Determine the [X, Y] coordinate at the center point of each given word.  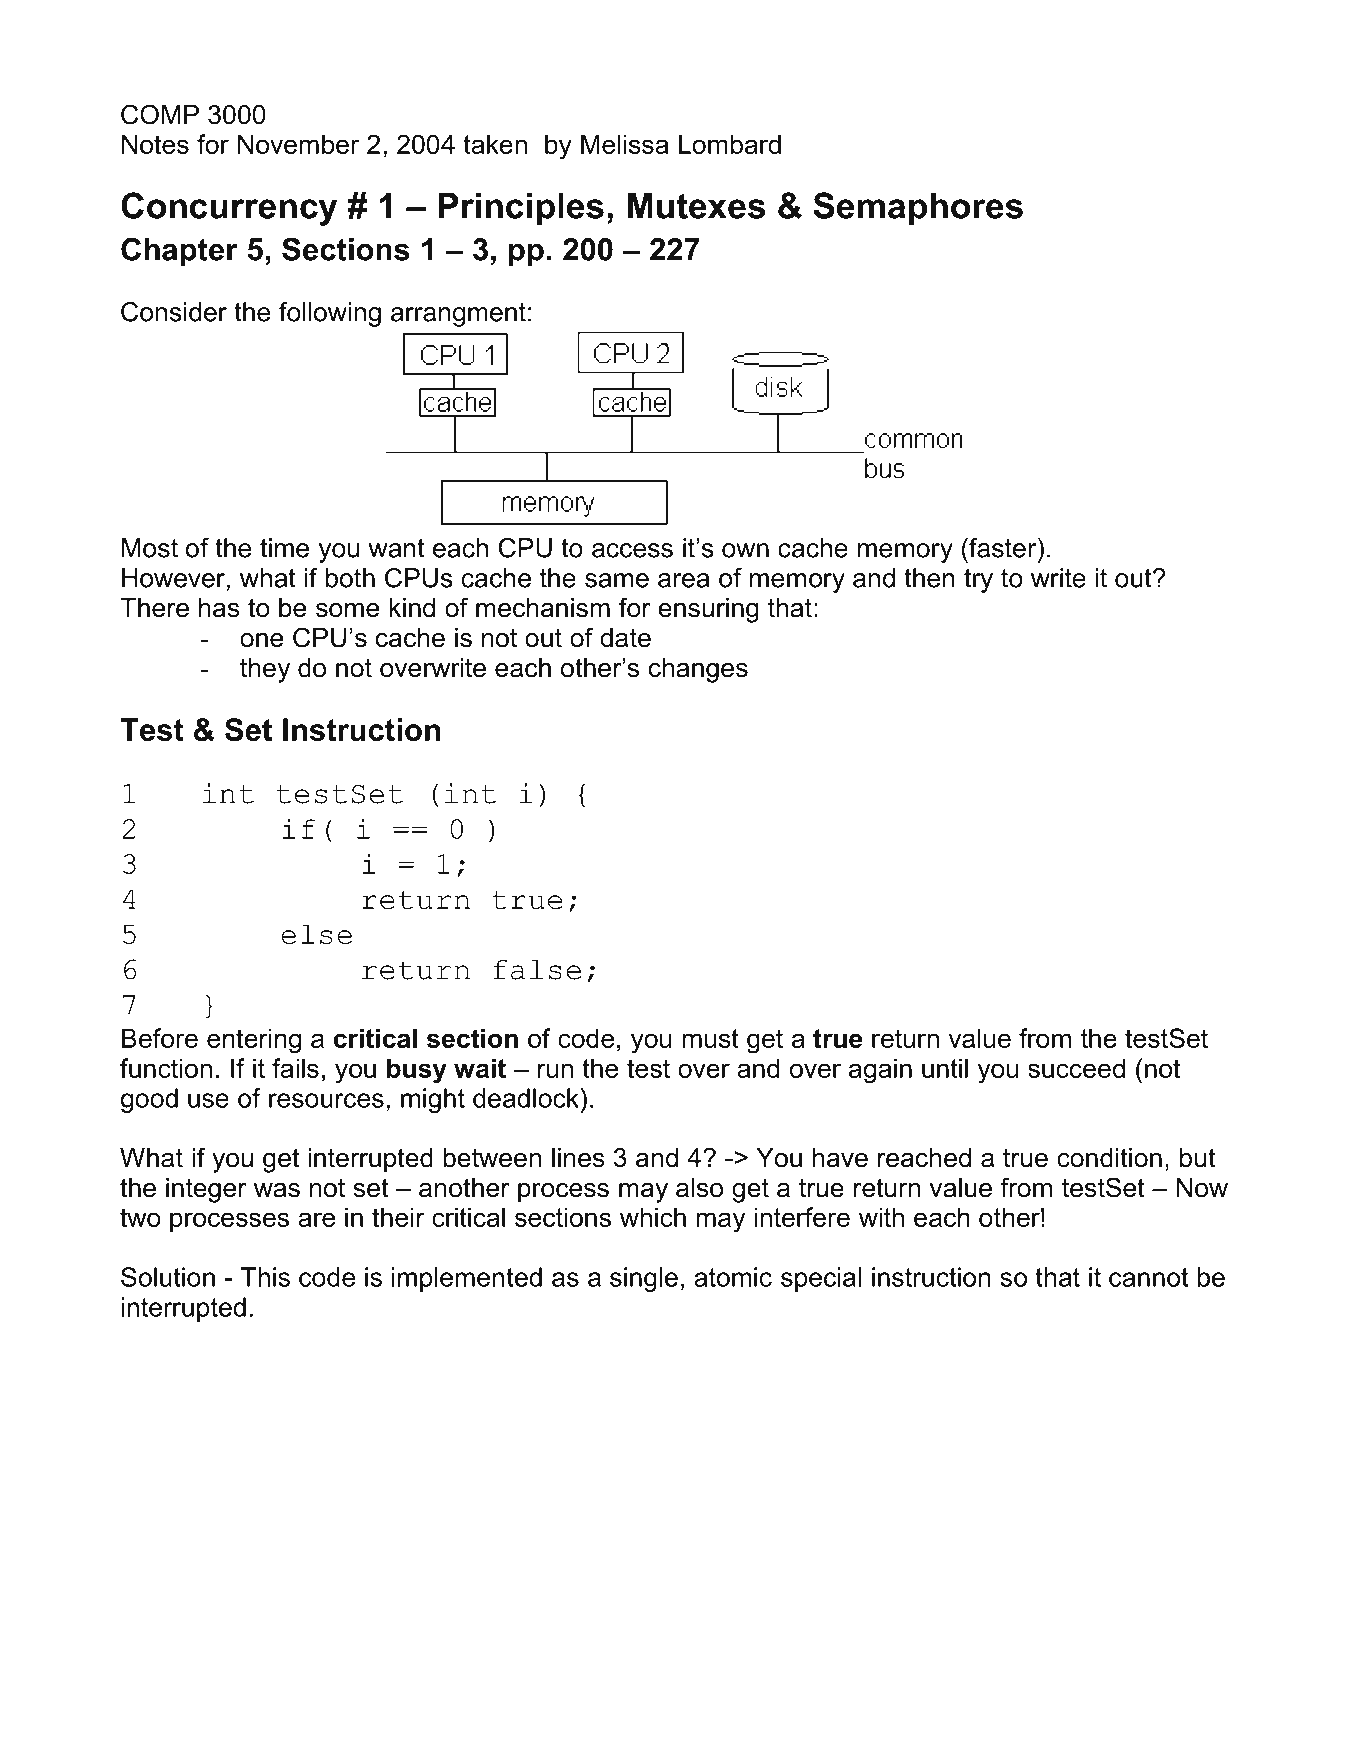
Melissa [624, 144]
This [265, 1277]
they [265, 670]
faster [1003, 548]
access [632, 550]
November [298, 144]
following [330, 314]
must [710, 1038]
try [978, 581]
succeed [1076, 1068]
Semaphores [918, 209]
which [653, 1217]
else [316, 934]
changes [698, 670]
